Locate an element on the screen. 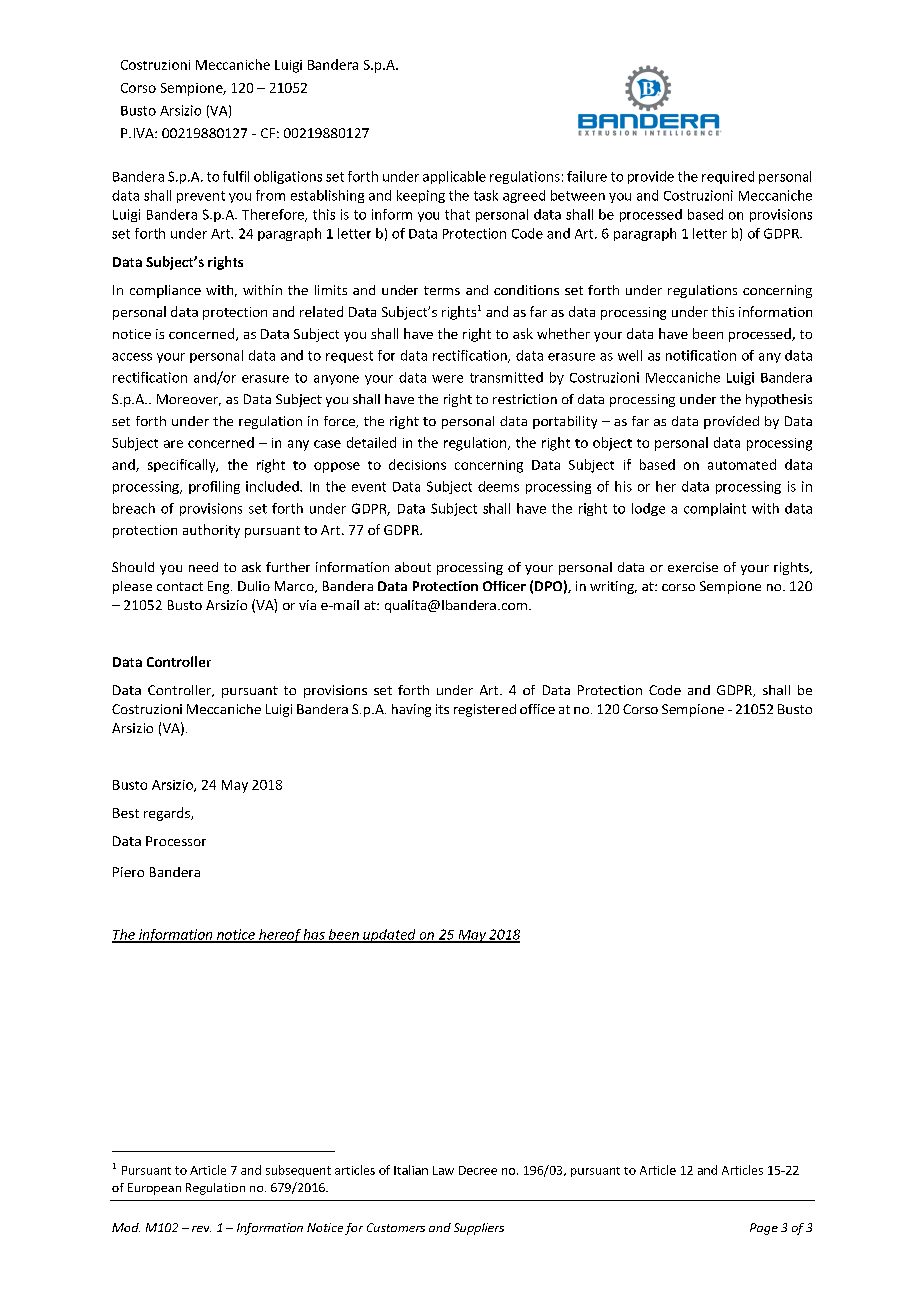 This screenshot has width=924, height=1308. Page is located at coordinates (764, 1229).
